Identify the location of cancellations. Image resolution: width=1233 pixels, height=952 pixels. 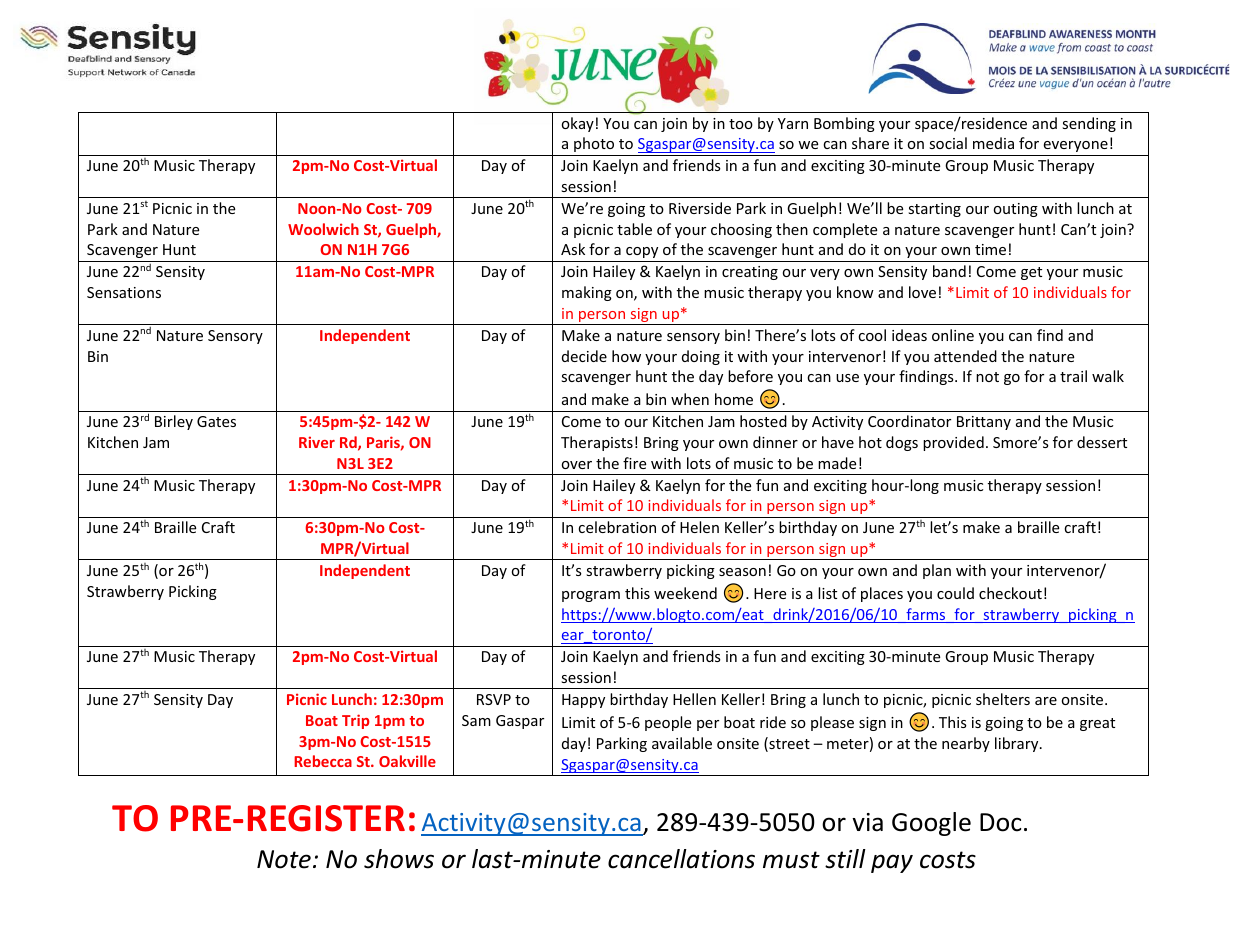
(681, 859).
